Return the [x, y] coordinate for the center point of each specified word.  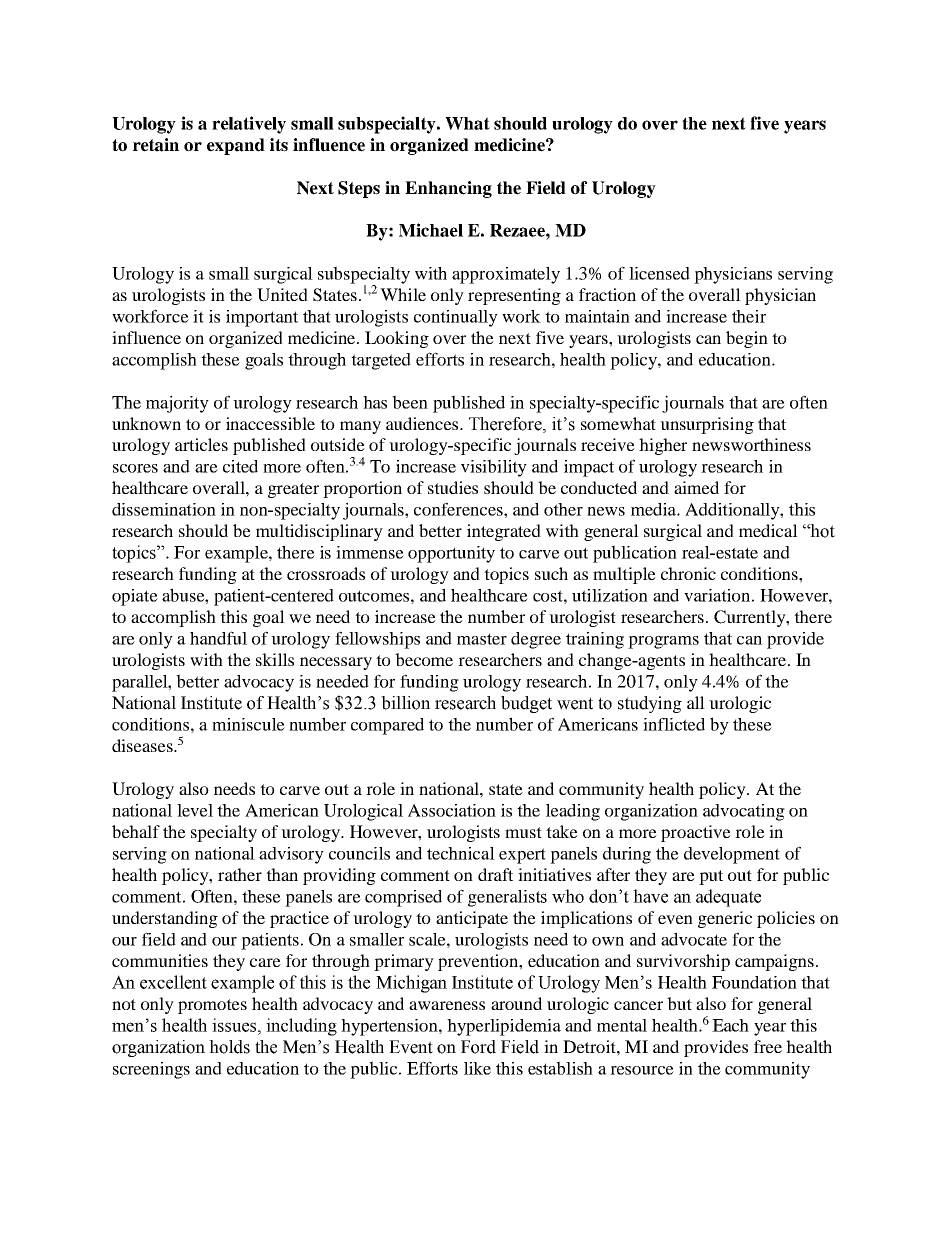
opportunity [451, 554]
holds [229, 1047]
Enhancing [448, 189]
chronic [688, 573]
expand [236, 146]
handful [218, 638]
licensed [659, 273]
